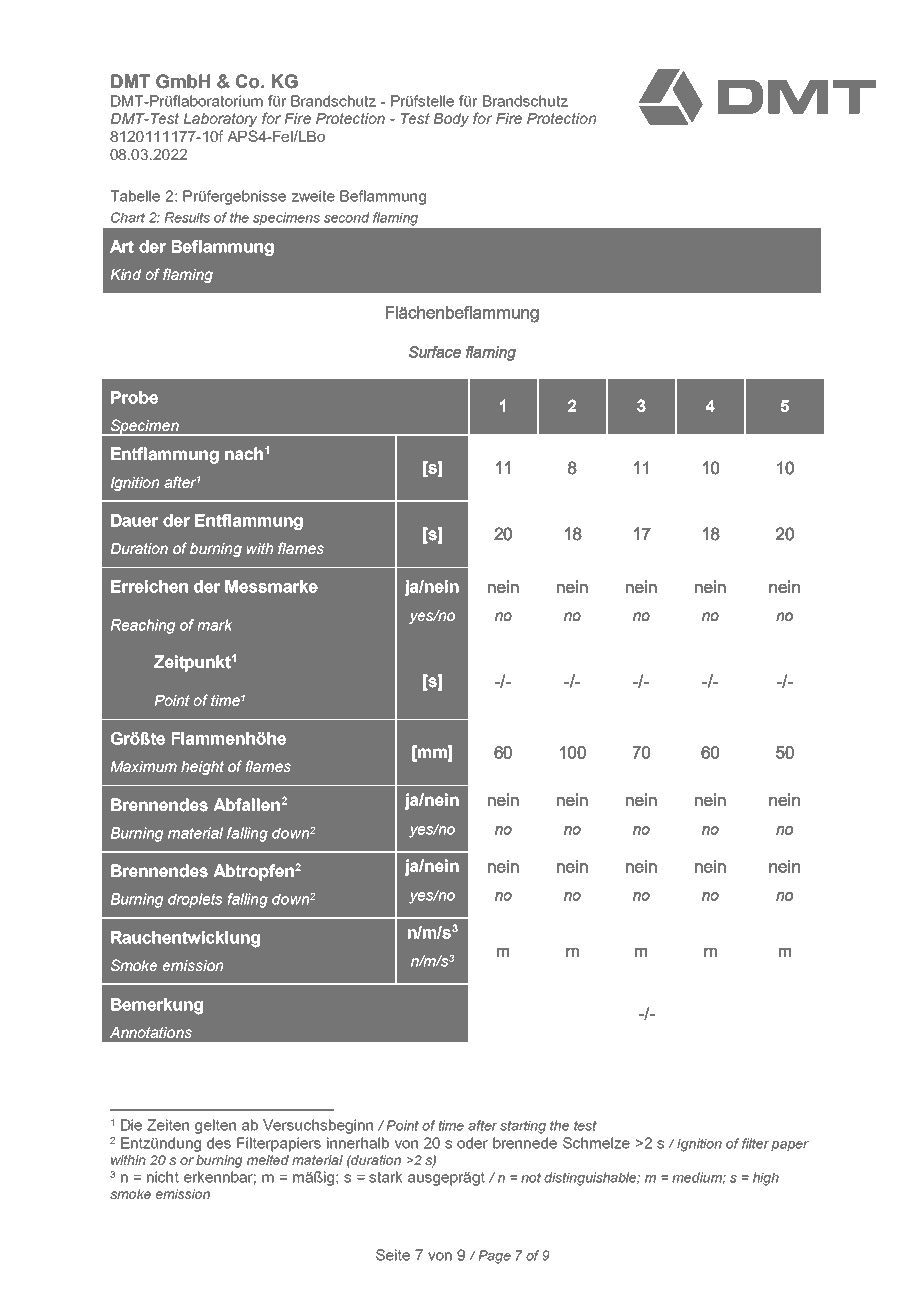  What do you see at coordinates (195, 900) in the image?
I see `droplets` at bounding box center [195, 900].
